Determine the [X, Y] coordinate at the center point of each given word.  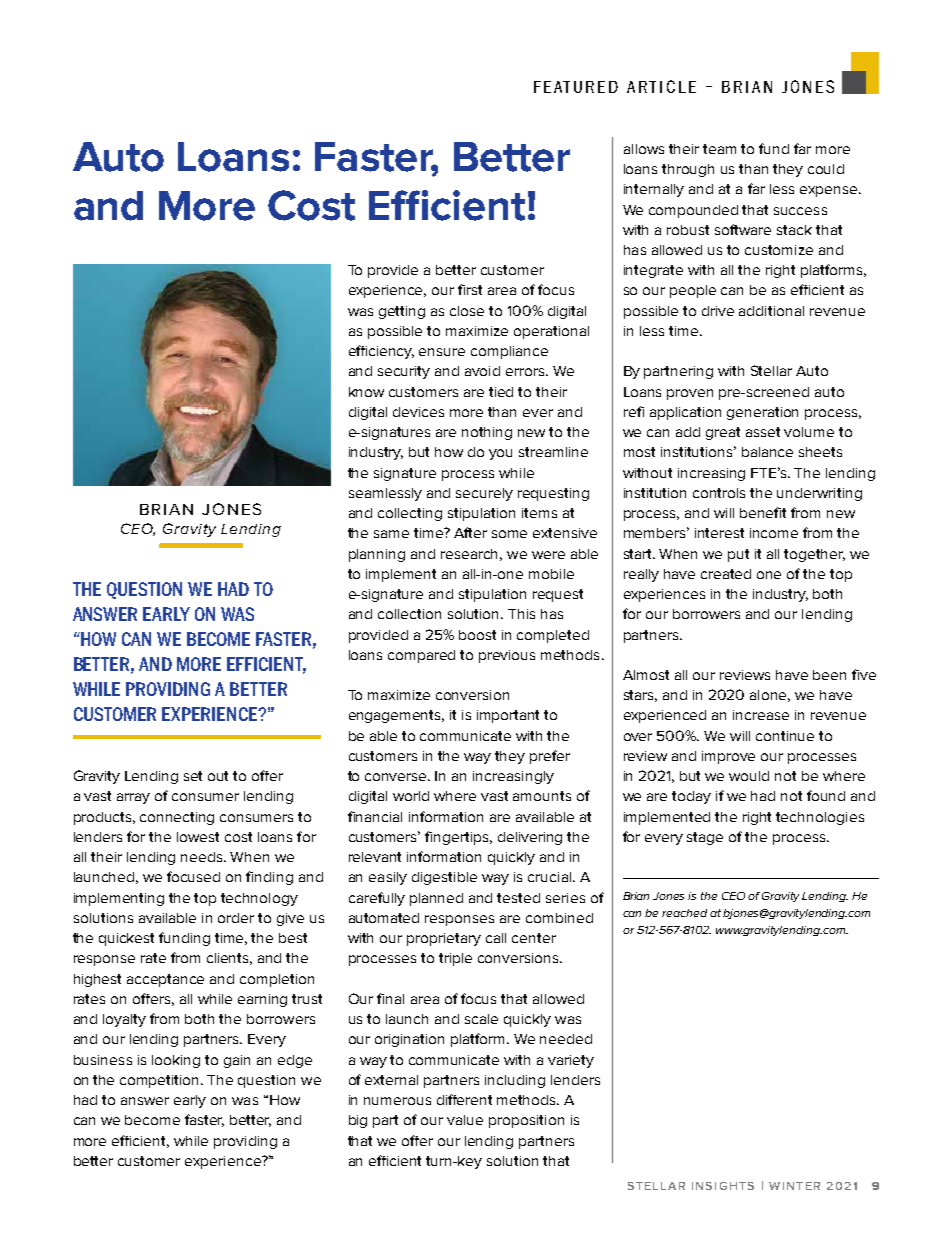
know [366, 392]
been [829, 675]
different [464, 1099]
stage [705, 838]
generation [762, 413]
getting [402, 312]
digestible [444, 878]
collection [409, 614]
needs [203, 857]
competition [161, 1081]
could [826, 169]
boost [477, 635]
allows [644, 149]
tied [501, 392]
